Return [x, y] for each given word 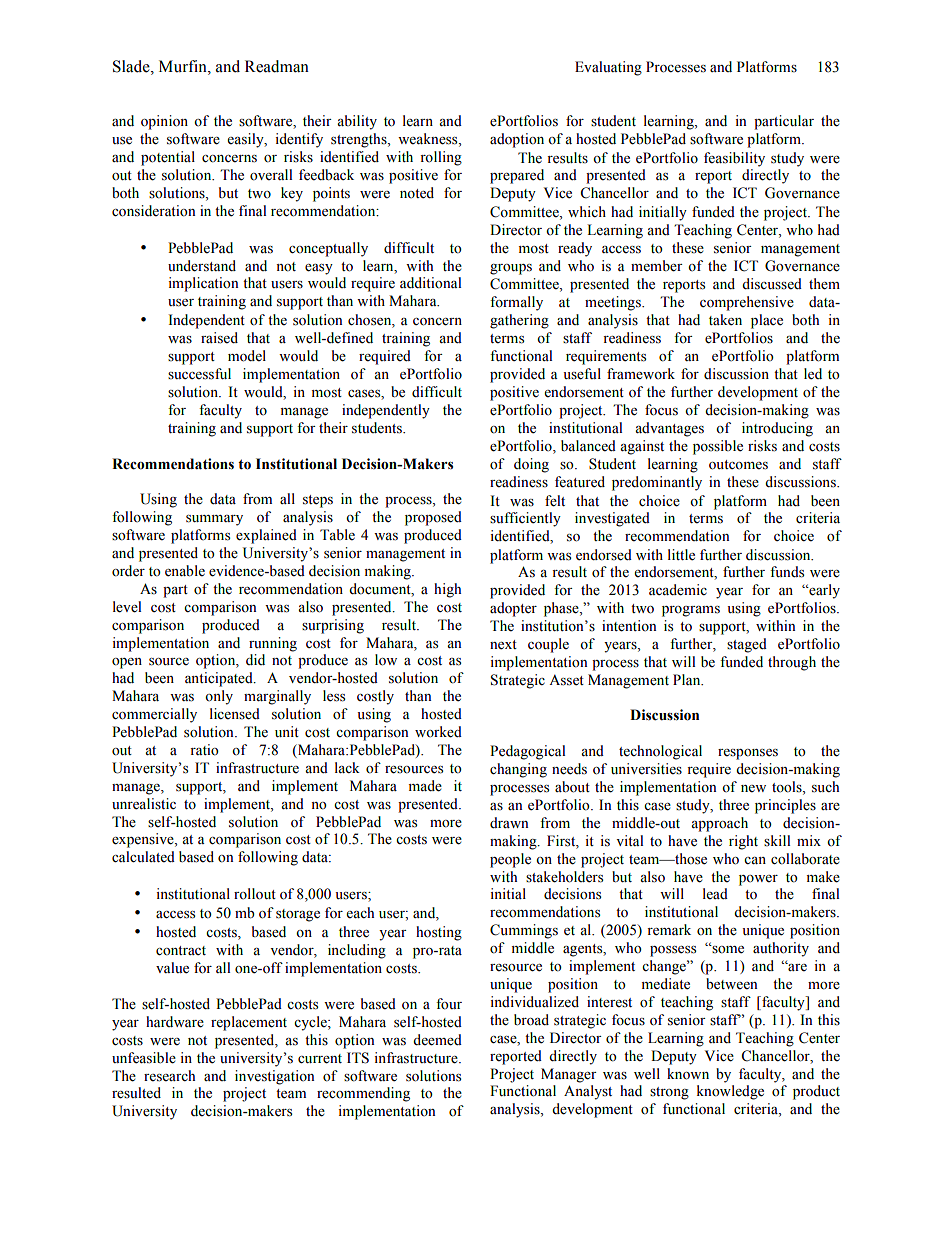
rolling [441, 158]
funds [787, 572]
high [447, 590]
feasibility [734, 159]
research [169, 1076]
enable [185, 571]
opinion [164, 122]
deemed [437, 1040]
